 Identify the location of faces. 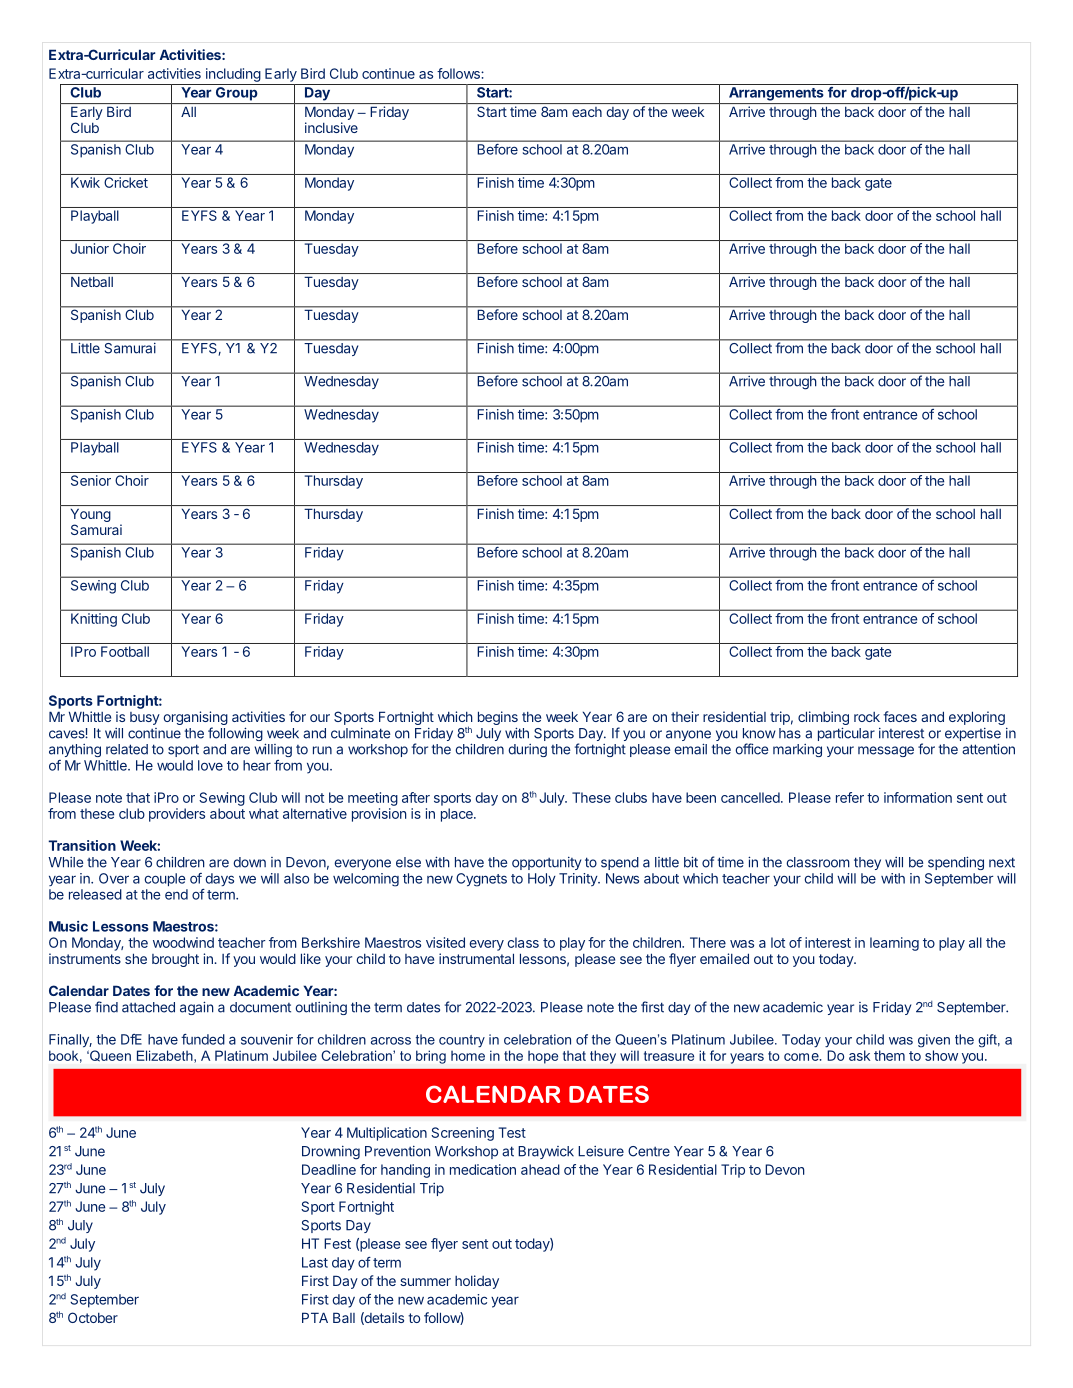
(900, 716).
